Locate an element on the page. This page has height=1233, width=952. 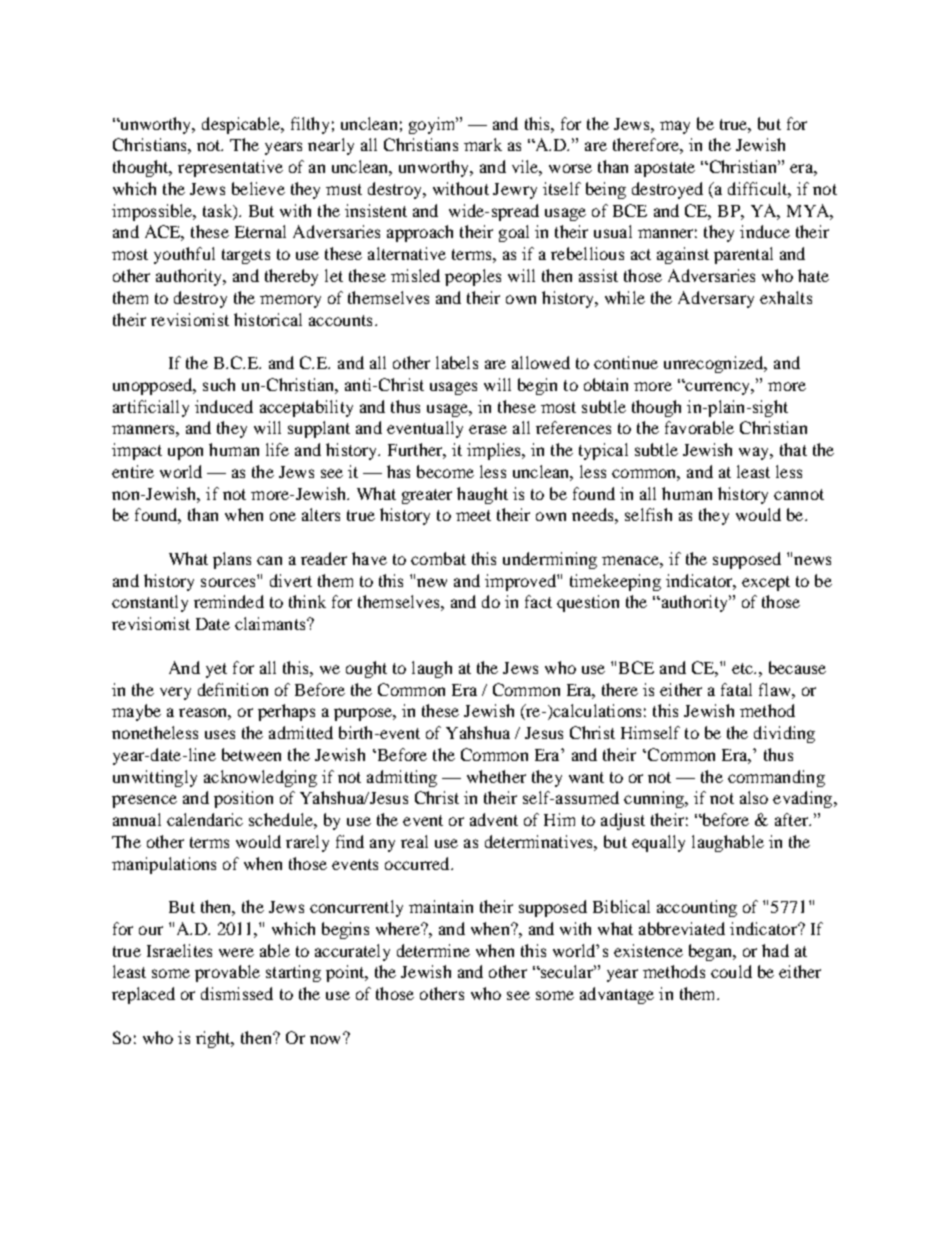
manipulations is located at coordinates (164, 865).
